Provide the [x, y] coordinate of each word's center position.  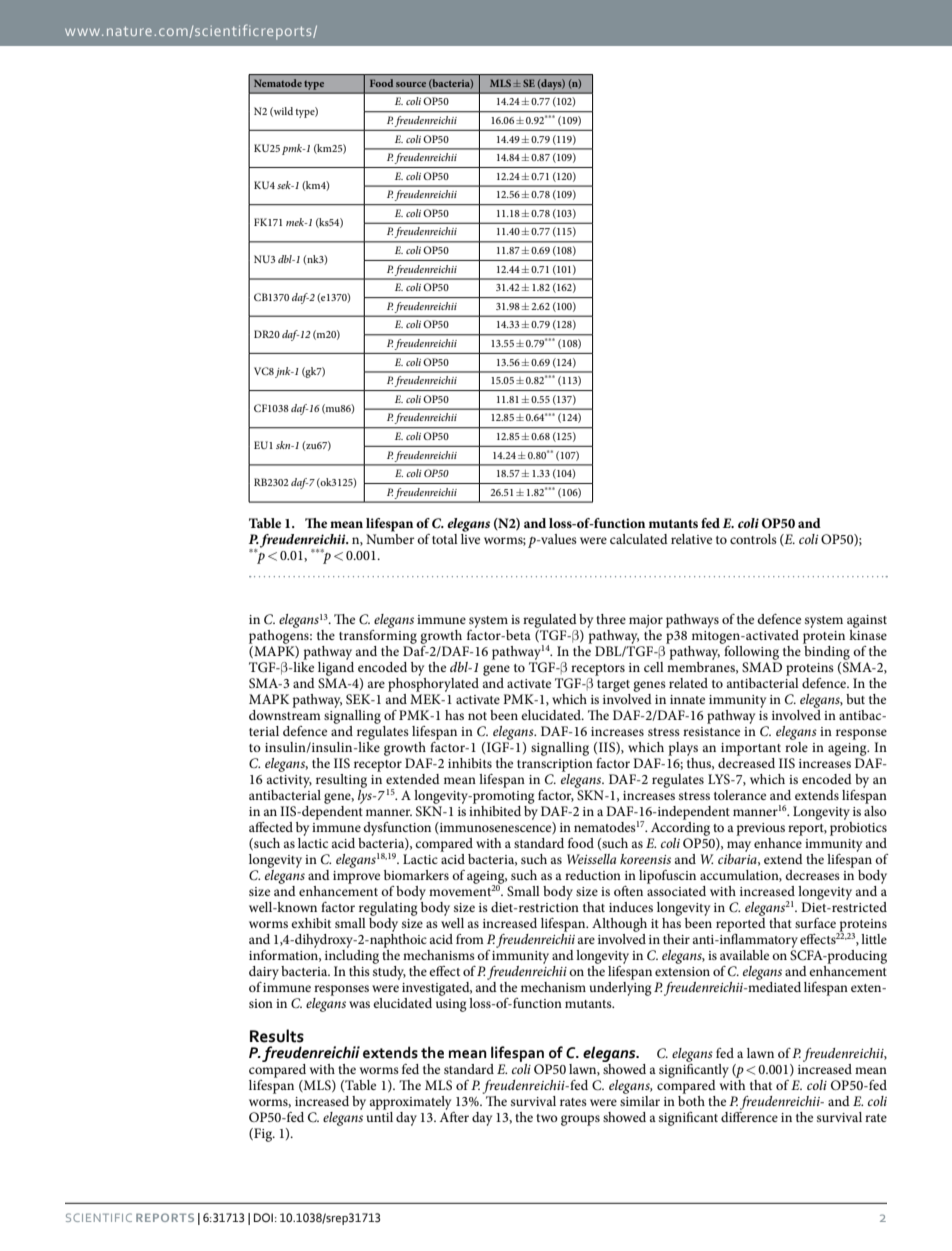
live [470, 537]
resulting [341, 781]
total [445, 539]
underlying [620, 987]
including [352, 955]
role [796, 747]
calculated [639, 539]
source [411, 84]
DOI [263, 1217]
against [867, 623]
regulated [550, 622]
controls [753, 539]
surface [815, 923]
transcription [555, 765]
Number [390, 537]
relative [691, 539]
